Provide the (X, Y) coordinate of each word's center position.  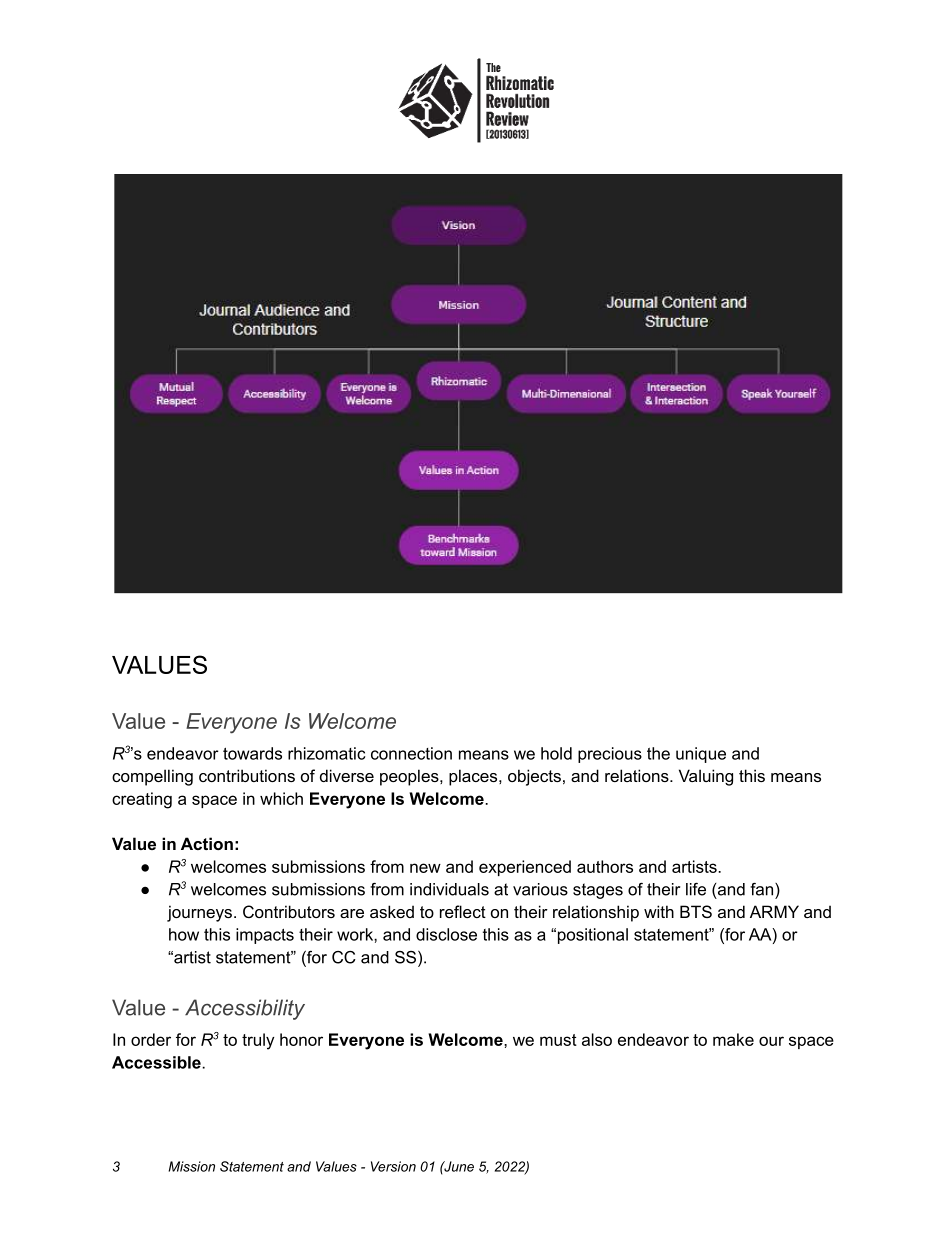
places (474, 777)
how (184, 934)
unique (701, 755)
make (733, 1039)
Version (393, 1166)
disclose (446, 934)
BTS (696, 911)
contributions (247, 775)
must (558, 1040)
